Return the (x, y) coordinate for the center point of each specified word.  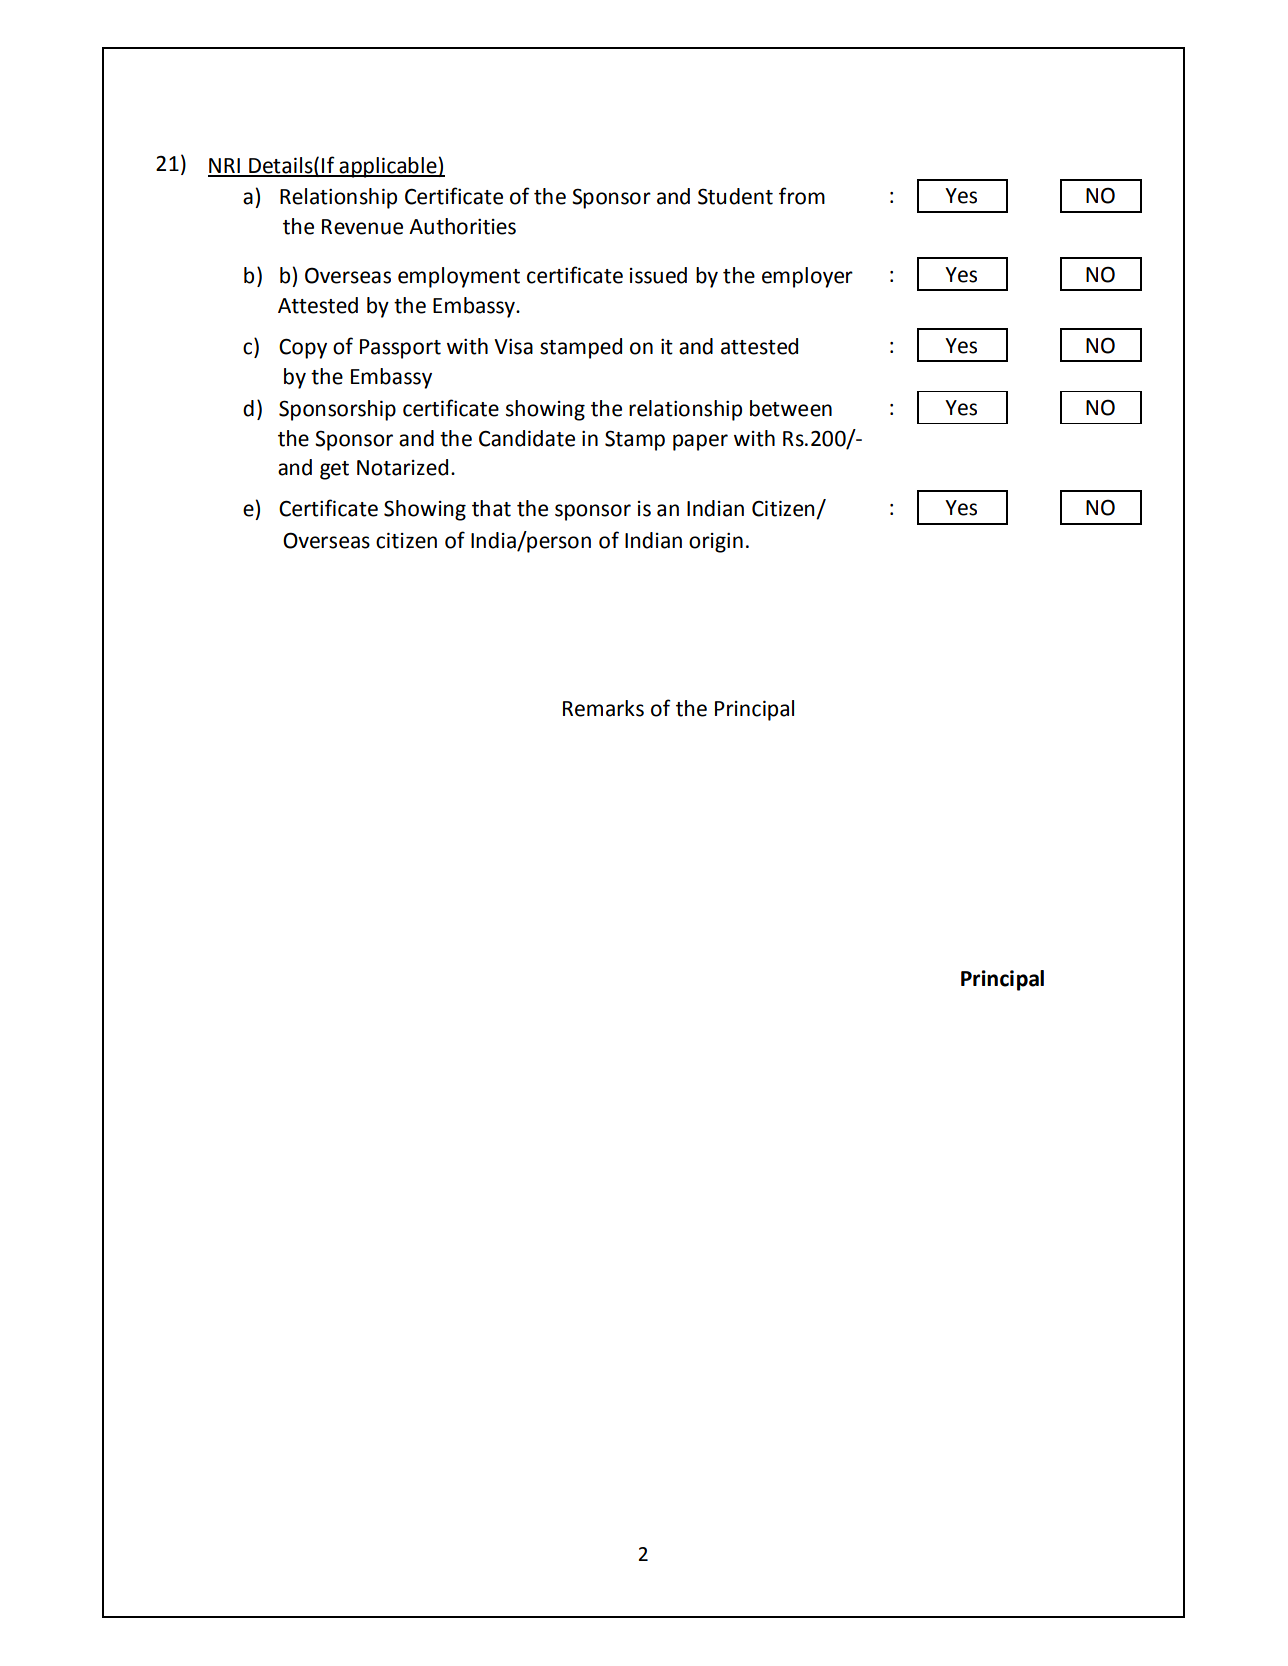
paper (700, 442)
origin (716, 543)
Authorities (462, 226)
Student (735, 196)
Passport (400, 349)
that (491, 508)
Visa (513, 347)
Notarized (402, 467)
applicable (388, 167)
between (791, 408)
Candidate (527, 438)
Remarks (603, 708)
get (334, 470)
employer (807, 277)
